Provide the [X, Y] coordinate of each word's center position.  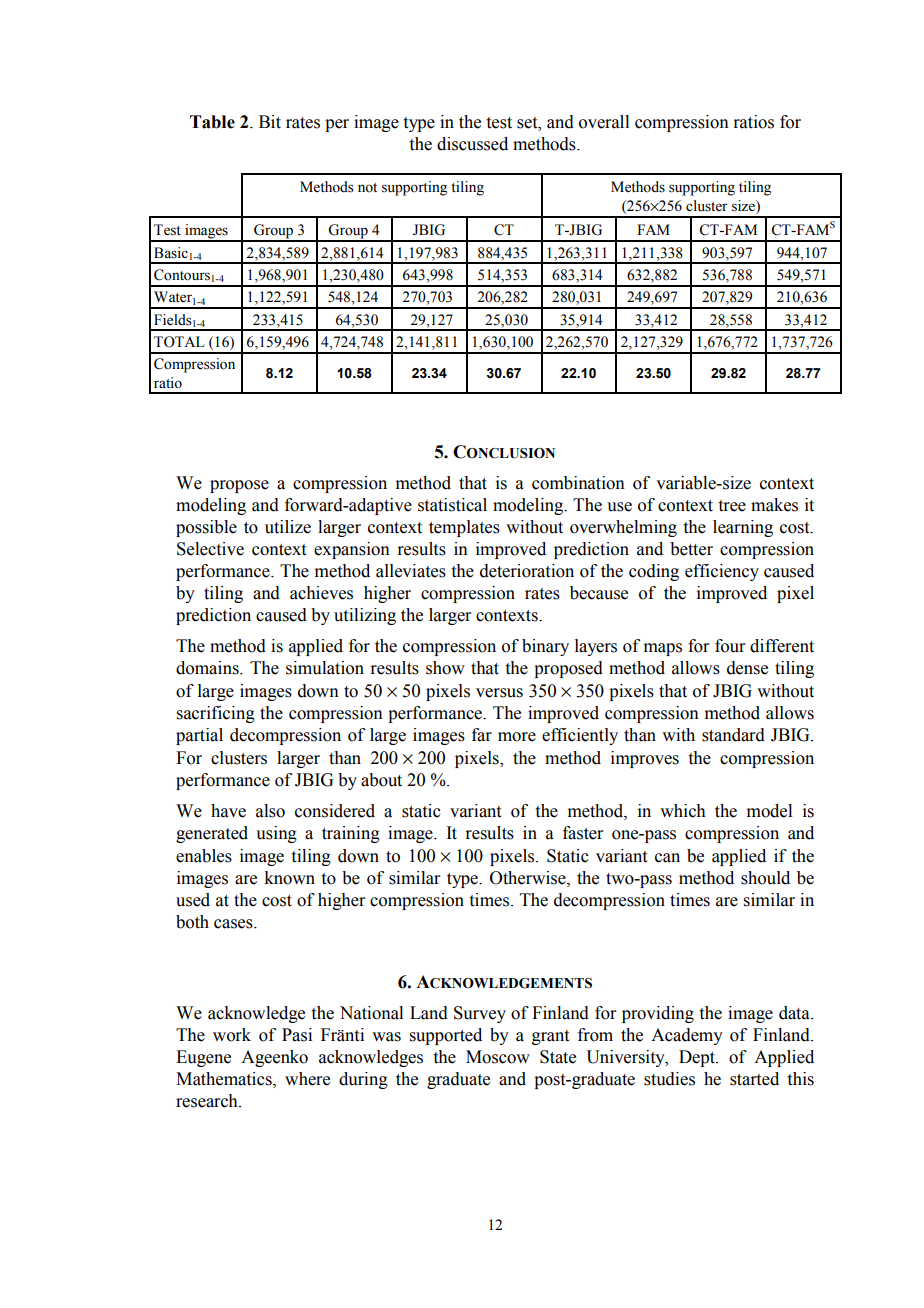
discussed [472, 144]
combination [578, 483]
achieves [321, 593]
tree [732, 506]
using [276, 834]
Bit [270, 122]
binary [545, 647]
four [730, 646]
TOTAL [179, 342]
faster [583, 833]
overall [604, 122]
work [232, 1035]
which [683, 811]
